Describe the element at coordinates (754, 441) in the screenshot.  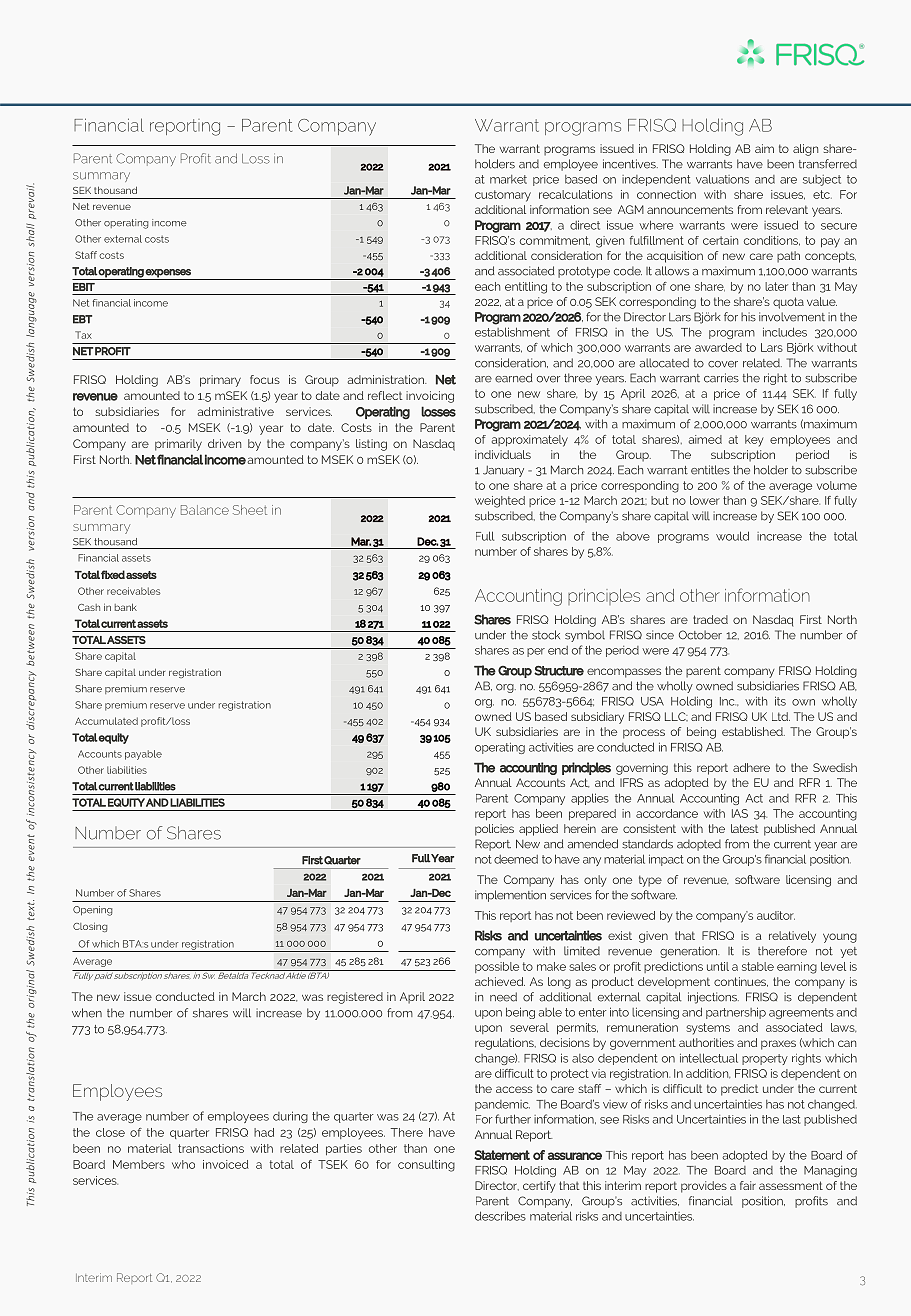
I see `key` at that location.
